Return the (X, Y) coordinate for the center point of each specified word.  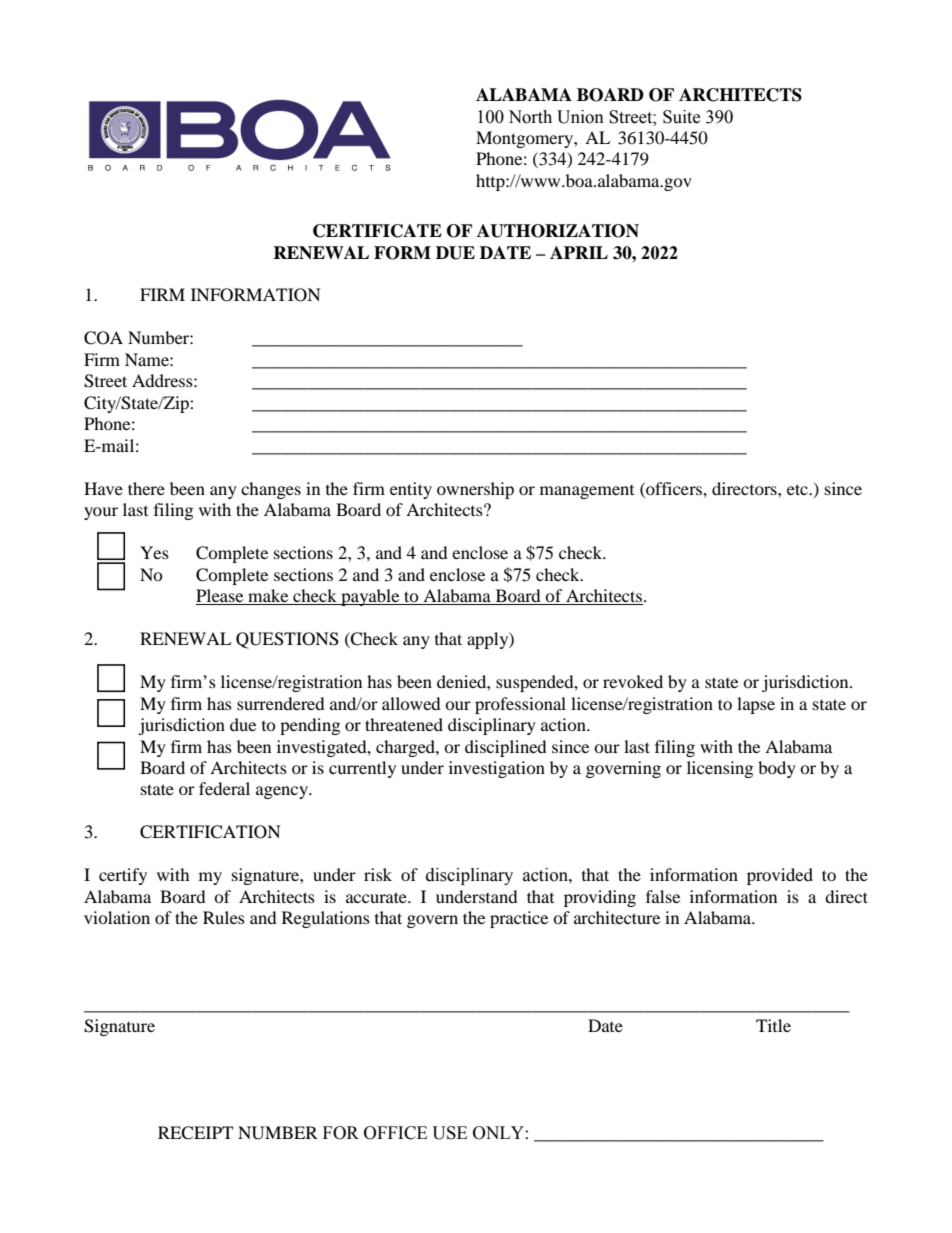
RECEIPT (195, 1133)
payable (370, 597)
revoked (633, 681)
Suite (681, 117)
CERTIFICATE (377, 231)
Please (221, 597)
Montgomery (525, 139)
